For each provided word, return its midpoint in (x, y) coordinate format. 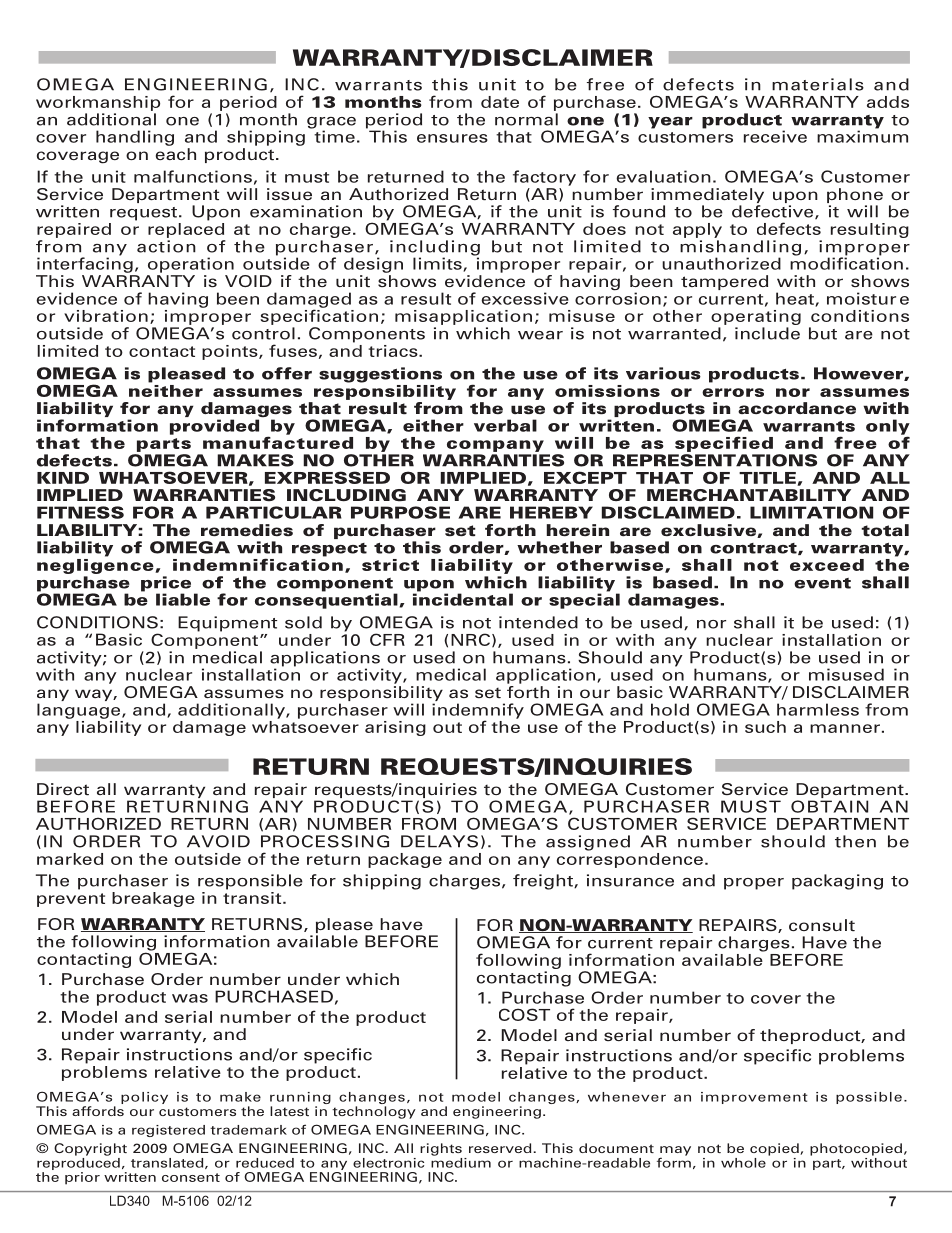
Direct (63, 789)
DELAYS (439, 841)
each (176, 154)
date (500, 102)
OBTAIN (829, 806)
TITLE (768, 479)
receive (775, 136)
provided (214, 427)
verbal (505, 425)
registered (168, 1131)
